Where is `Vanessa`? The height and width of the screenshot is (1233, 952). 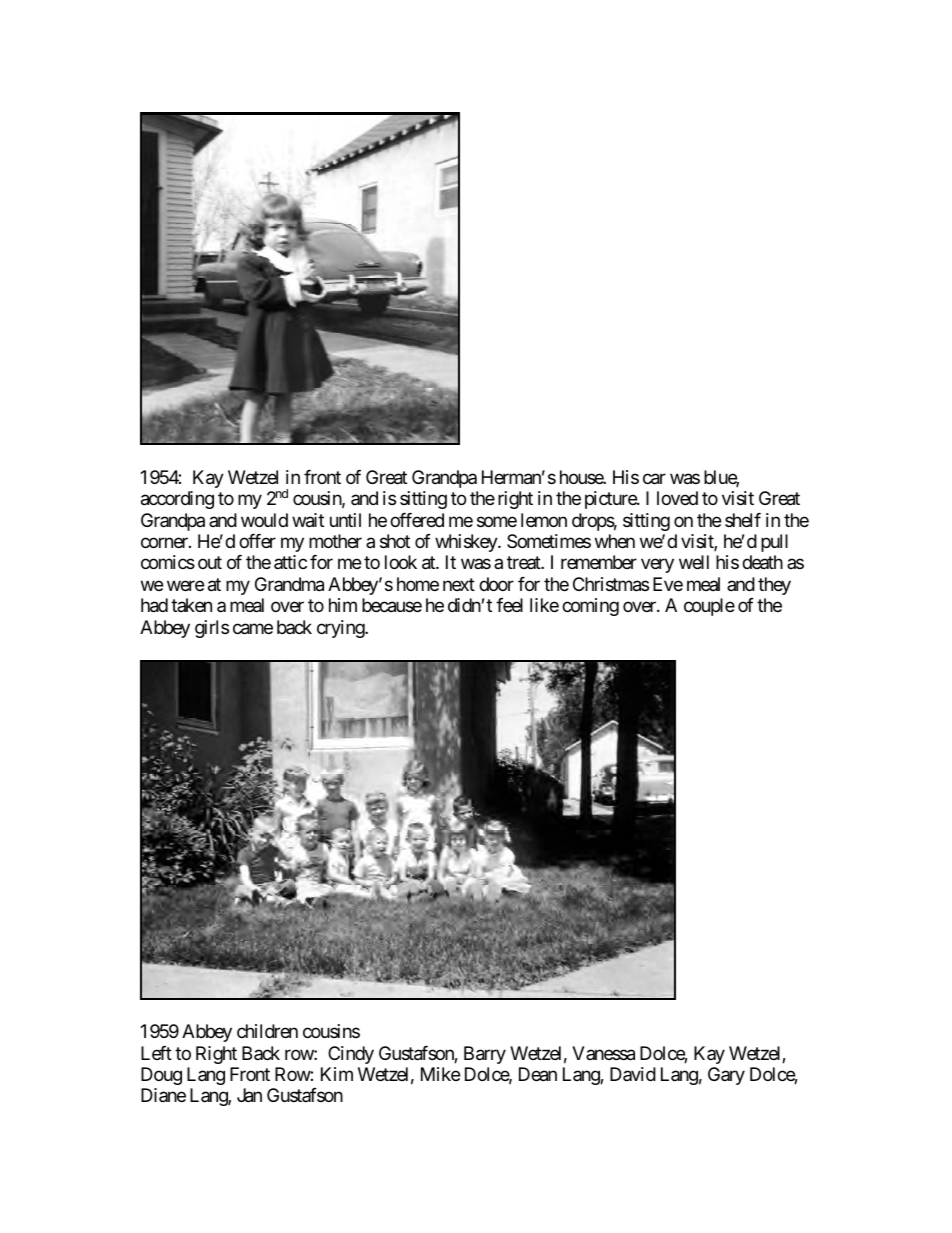
Vanessa is located at coordinates (603, 1053).
